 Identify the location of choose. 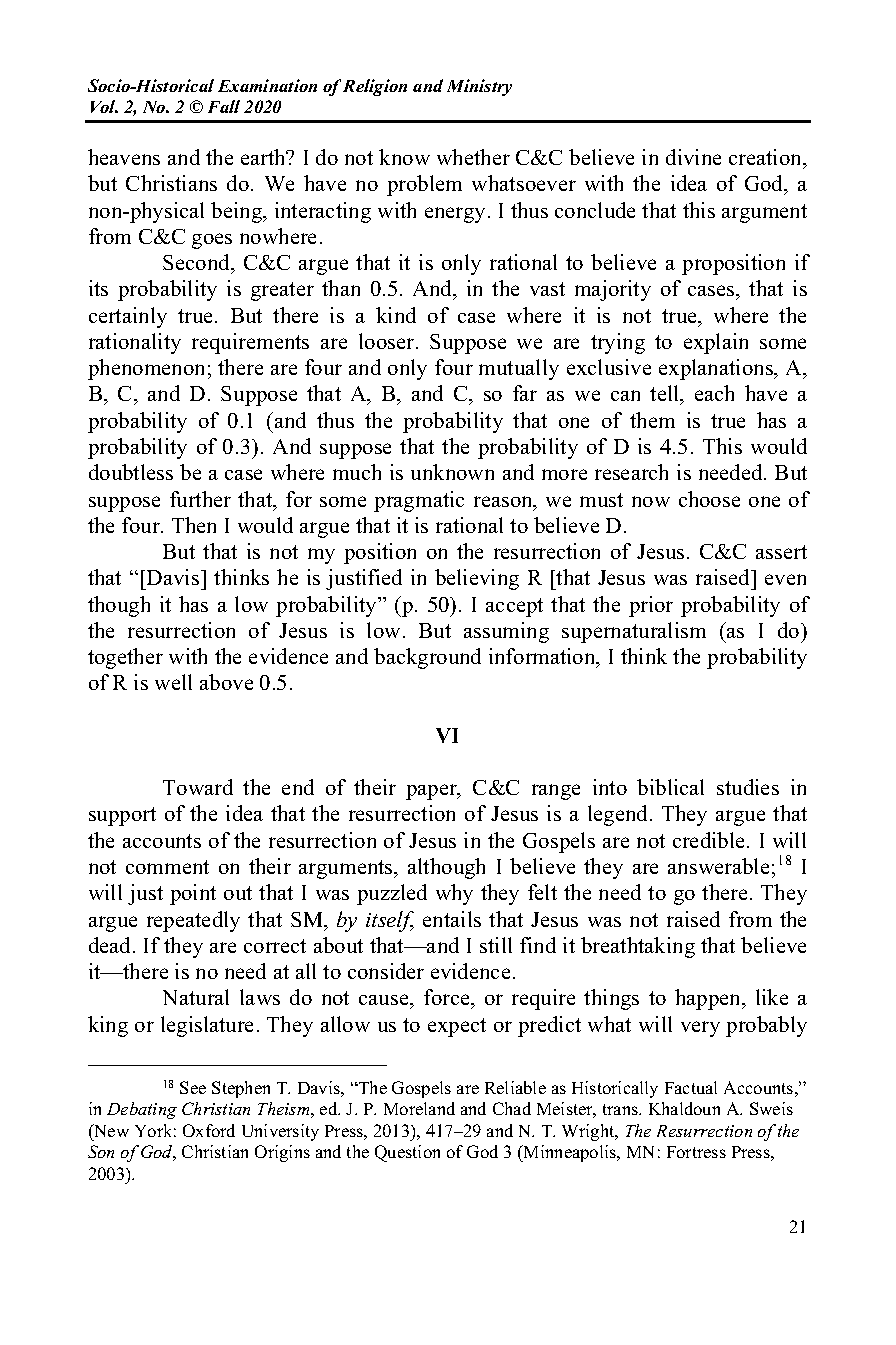
(709, 499).
